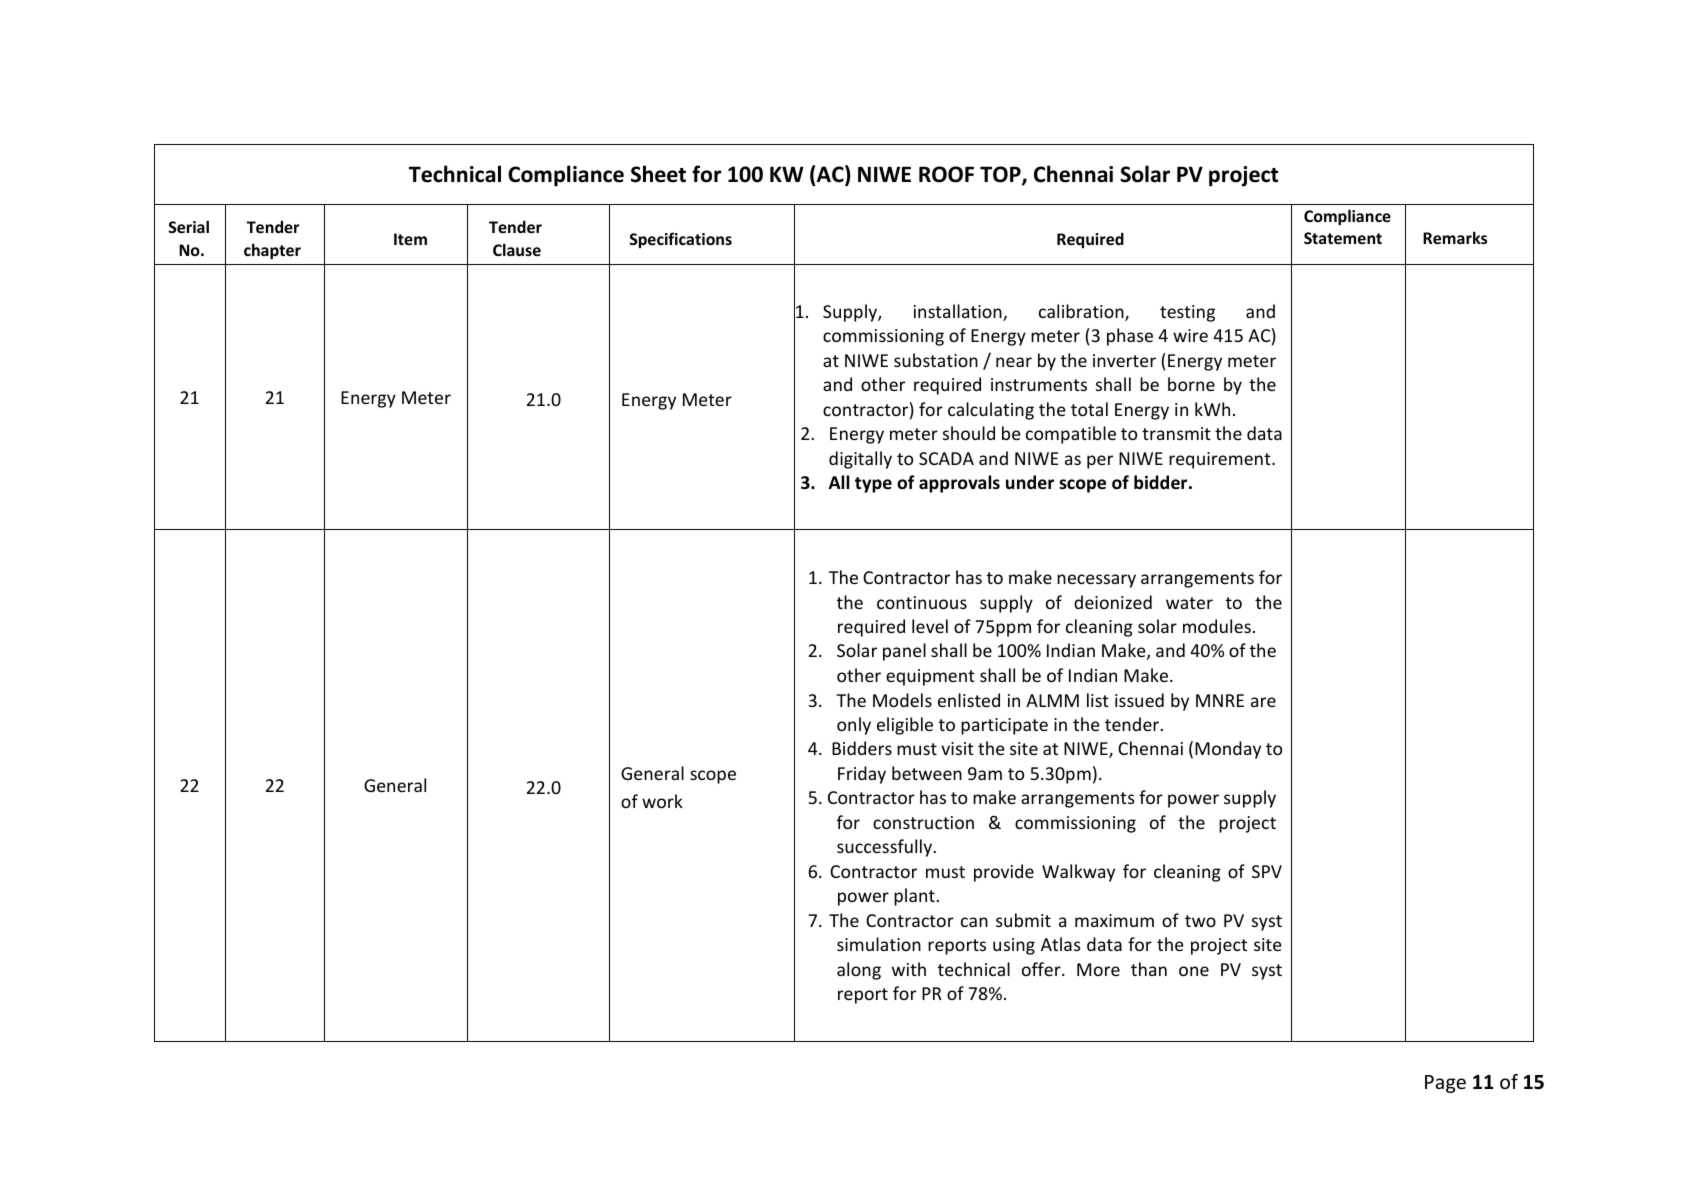 The height and width of the screenshot is (1194, 1689). I want to click on Item, so click(410, 239).
